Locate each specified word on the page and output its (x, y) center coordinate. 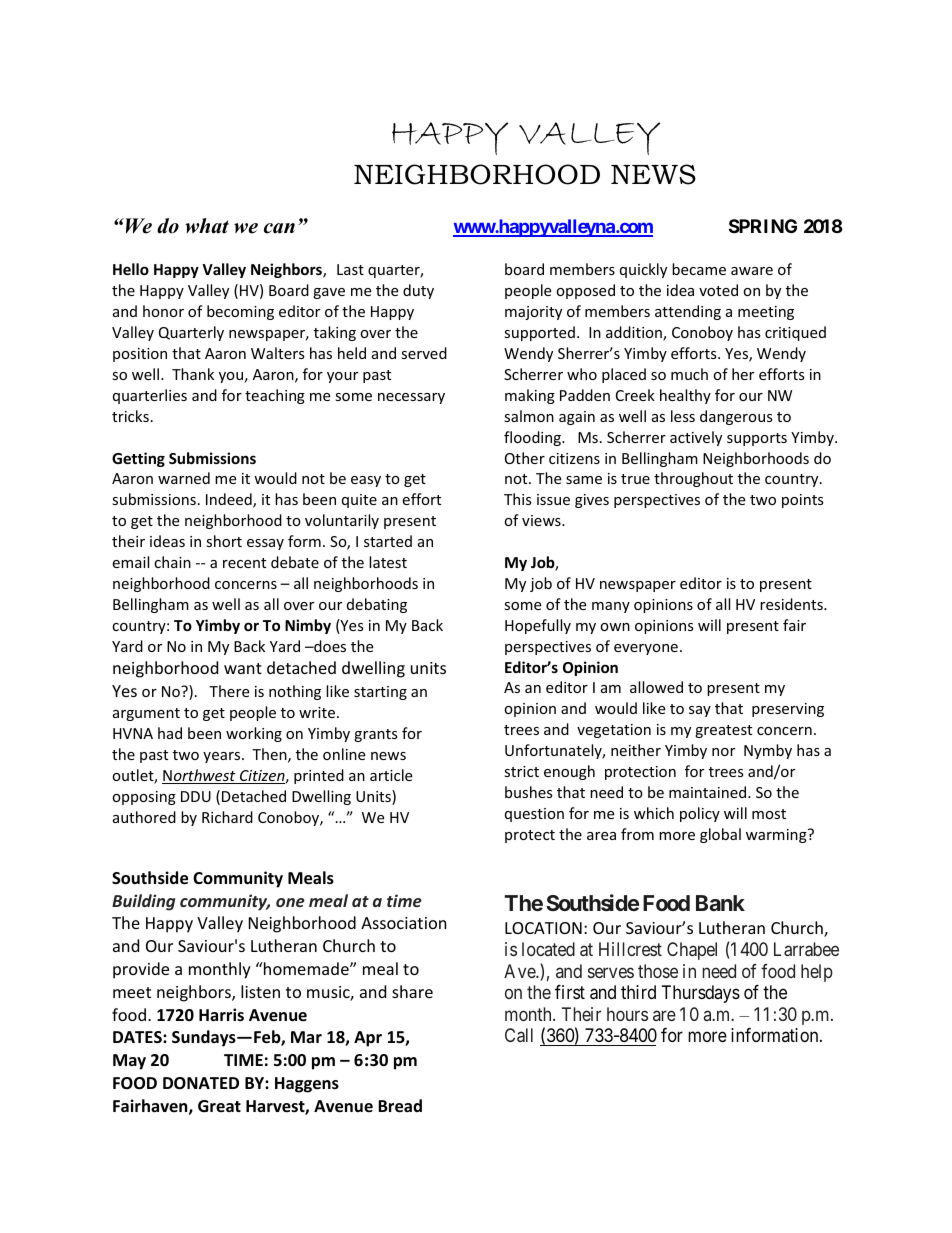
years (223, 757)
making (530, 396)
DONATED (201, 1083)
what (207, 226)
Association (404, 923)
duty (418, 291)
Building (143, 902)
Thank (193, 374)
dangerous (736, 417)
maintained (709, 792)
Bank (720, 903)
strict (521, 771)
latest (388, 562)
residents (792, 604)
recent (244, 563)
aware (752, 271)
